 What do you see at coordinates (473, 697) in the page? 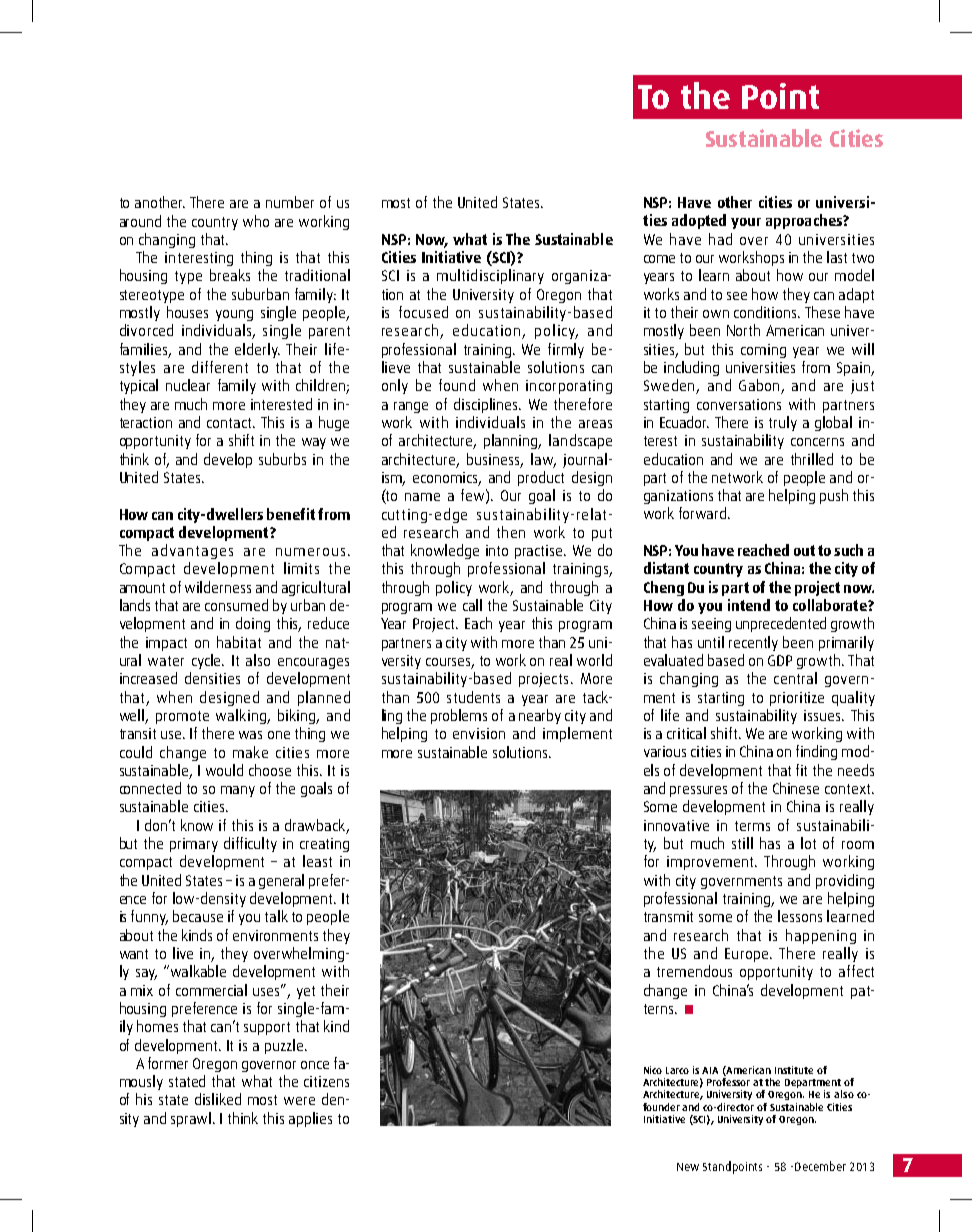
I see `students` at bounding box center [473, 697].
